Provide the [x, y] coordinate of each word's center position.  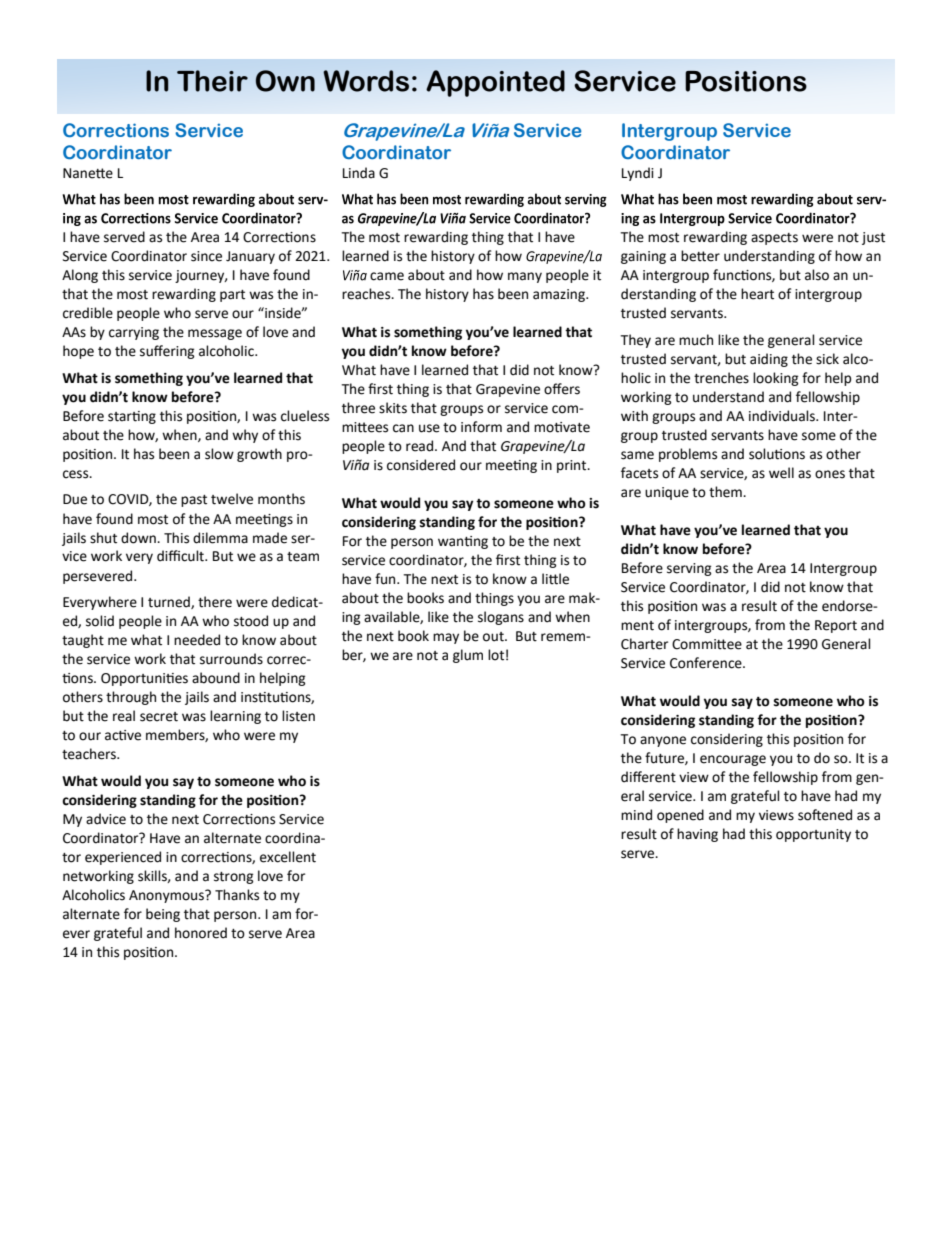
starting [132, 417]
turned [170, 602]
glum [468, 656]
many [525, 277]
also [817, 275]
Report [836, 626]
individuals [783, 416]
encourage [733, 760]
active [123, 735]
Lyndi [638, 174]
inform [481, 427]
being [163, 915]
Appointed [495, 83]
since [206, 256]
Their [212, 81]
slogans [501, 618]
